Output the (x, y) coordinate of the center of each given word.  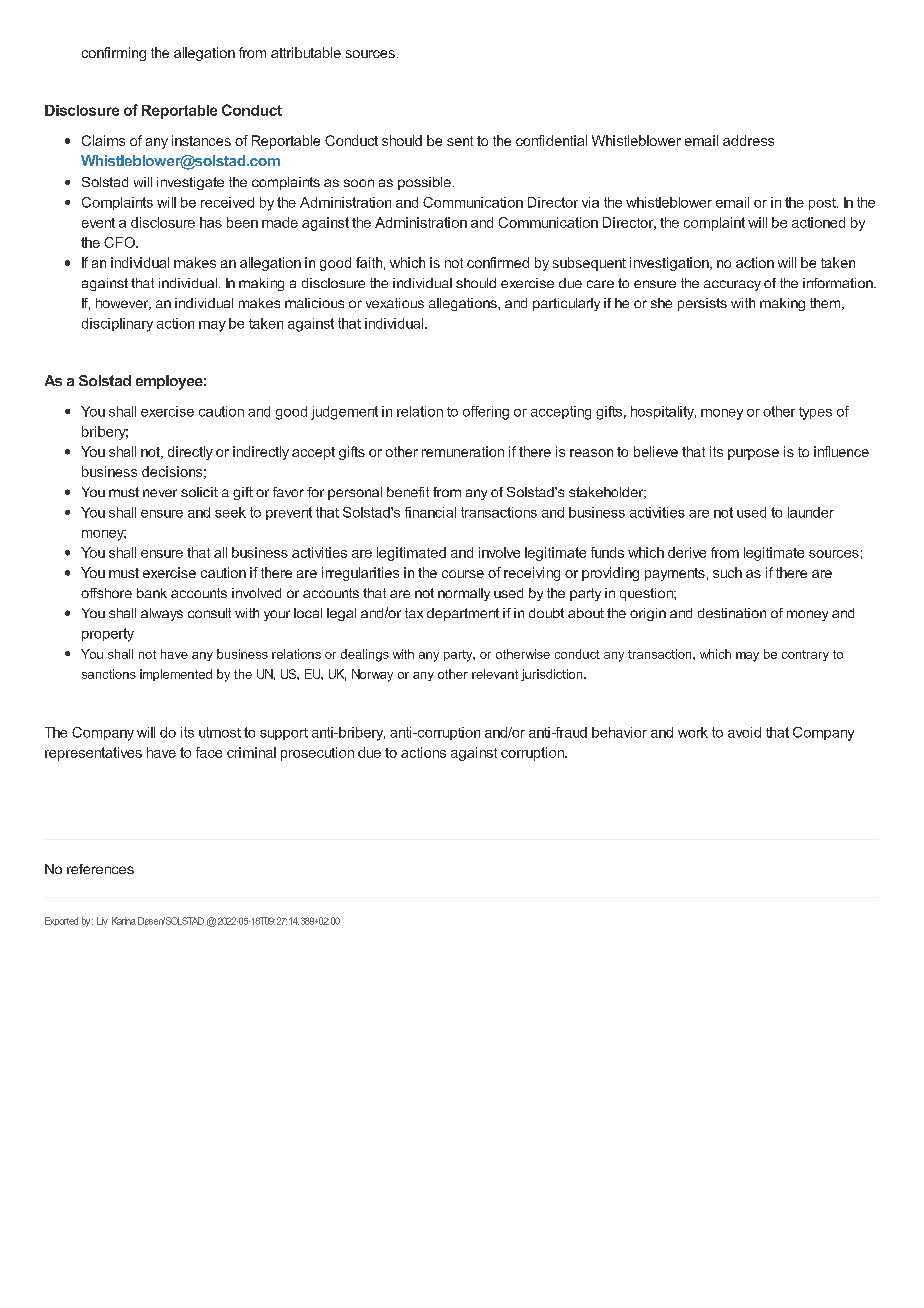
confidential (551, 140)
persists (702, 304)
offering (486, 413)
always (162, 614)
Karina (124, 921)
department (463, 614)
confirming (114, 54)
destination (732, 613)
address (748, 140)
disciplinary (117, 325)
